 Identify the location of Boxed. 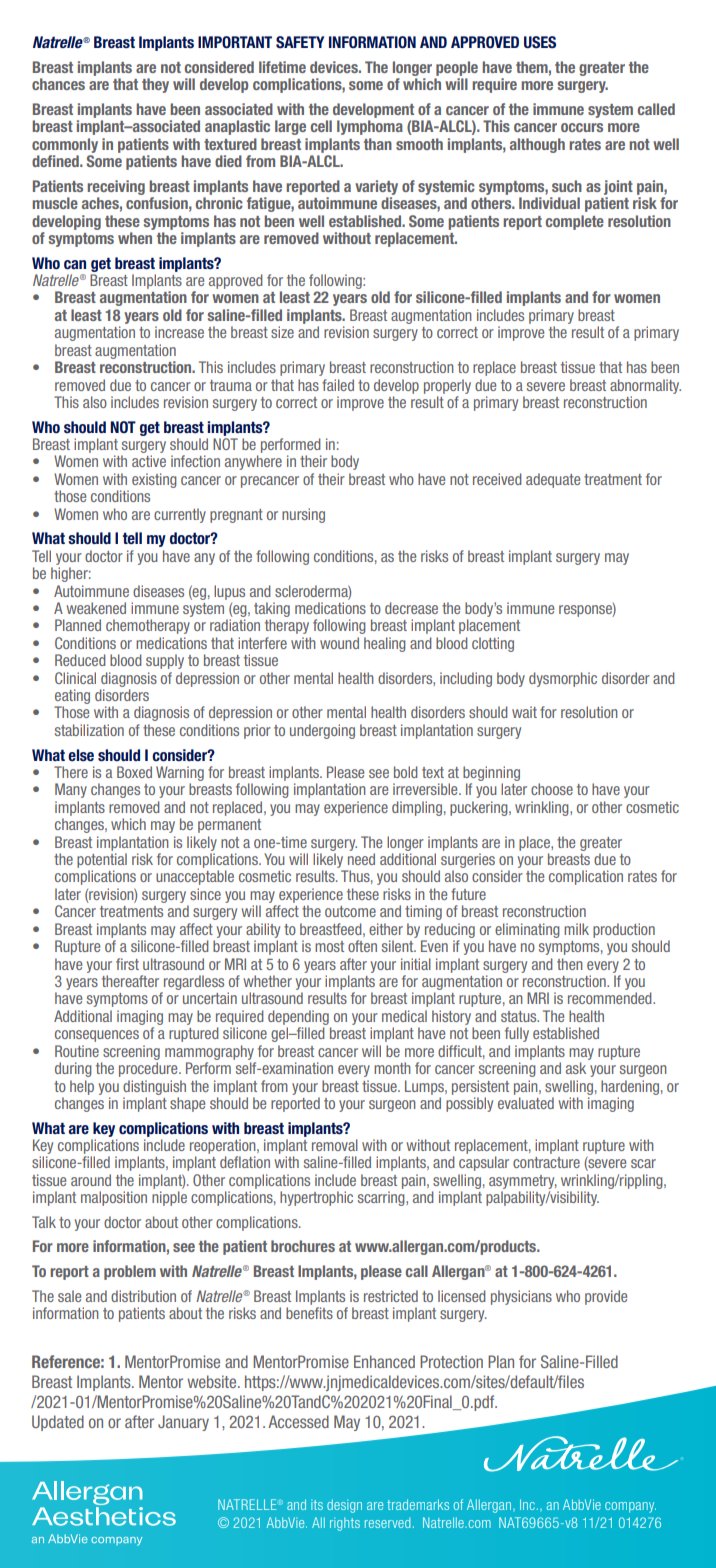
(134, 772).
